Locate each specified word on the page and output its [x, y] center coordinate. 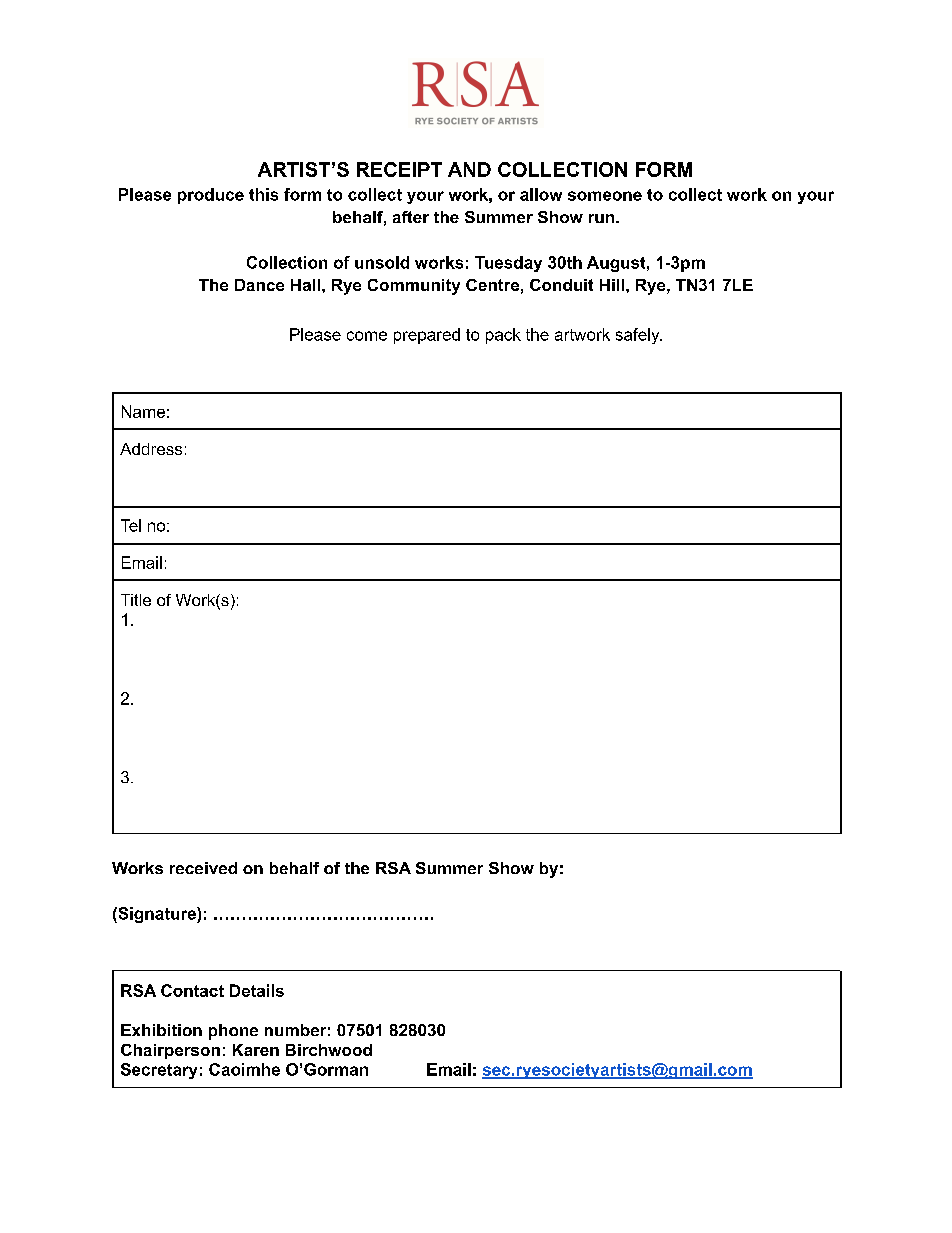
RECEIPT [399, 169]
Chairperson [170, 1051]
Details [257, 990]
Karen [256, 1050]
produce [211, 196]
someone [605, 196]
